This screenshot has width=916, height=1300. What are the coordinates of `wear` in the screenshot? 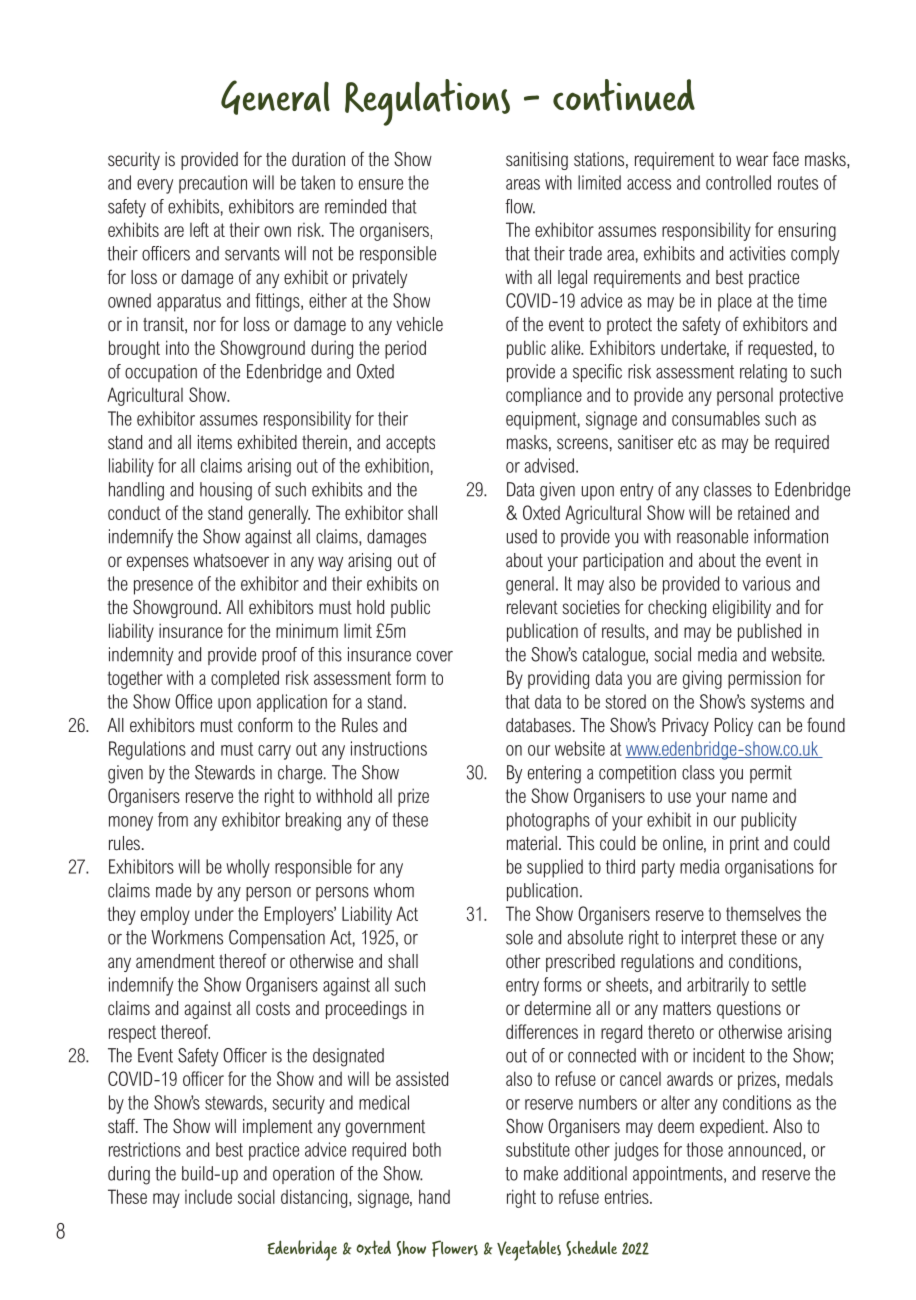 It's located at (752, 160).
